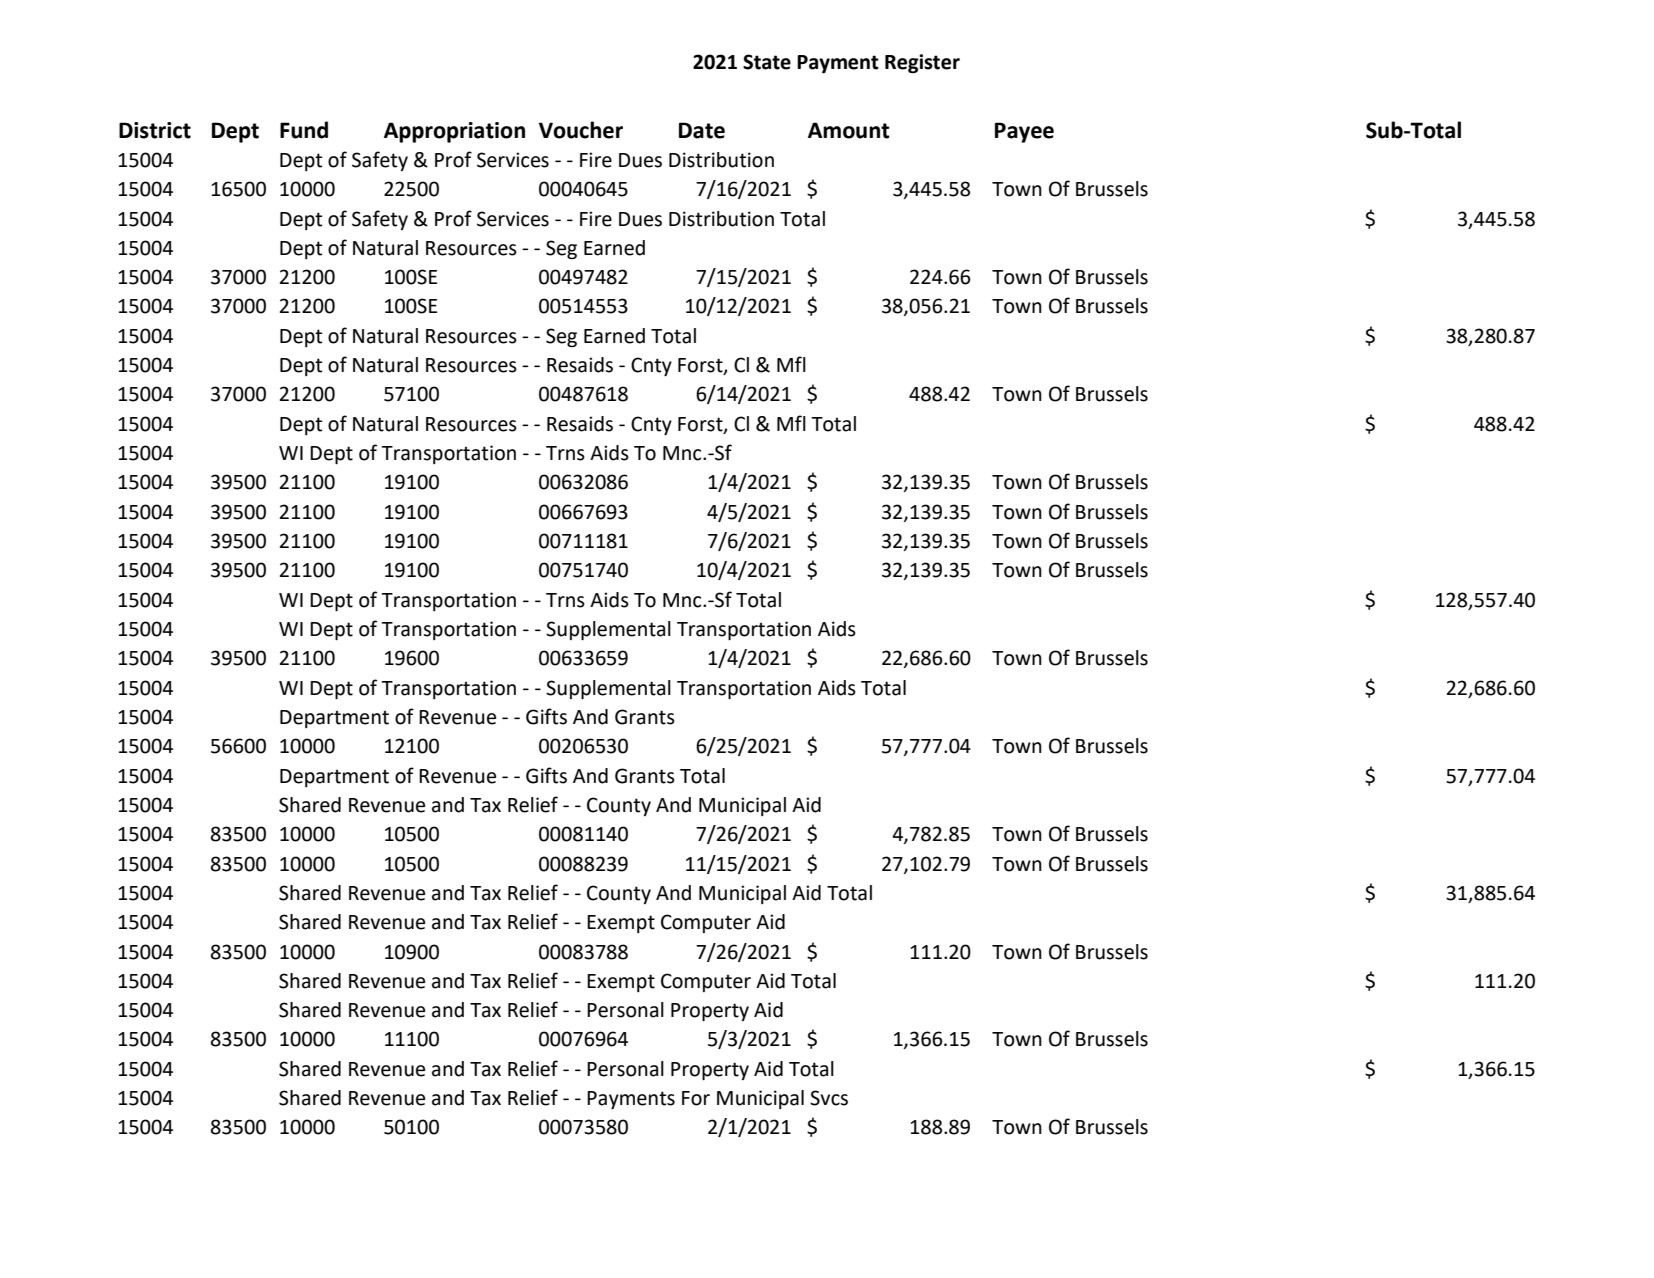  Describe the element at coordinates (702, 130) in the document. I see `Date` at that location.
